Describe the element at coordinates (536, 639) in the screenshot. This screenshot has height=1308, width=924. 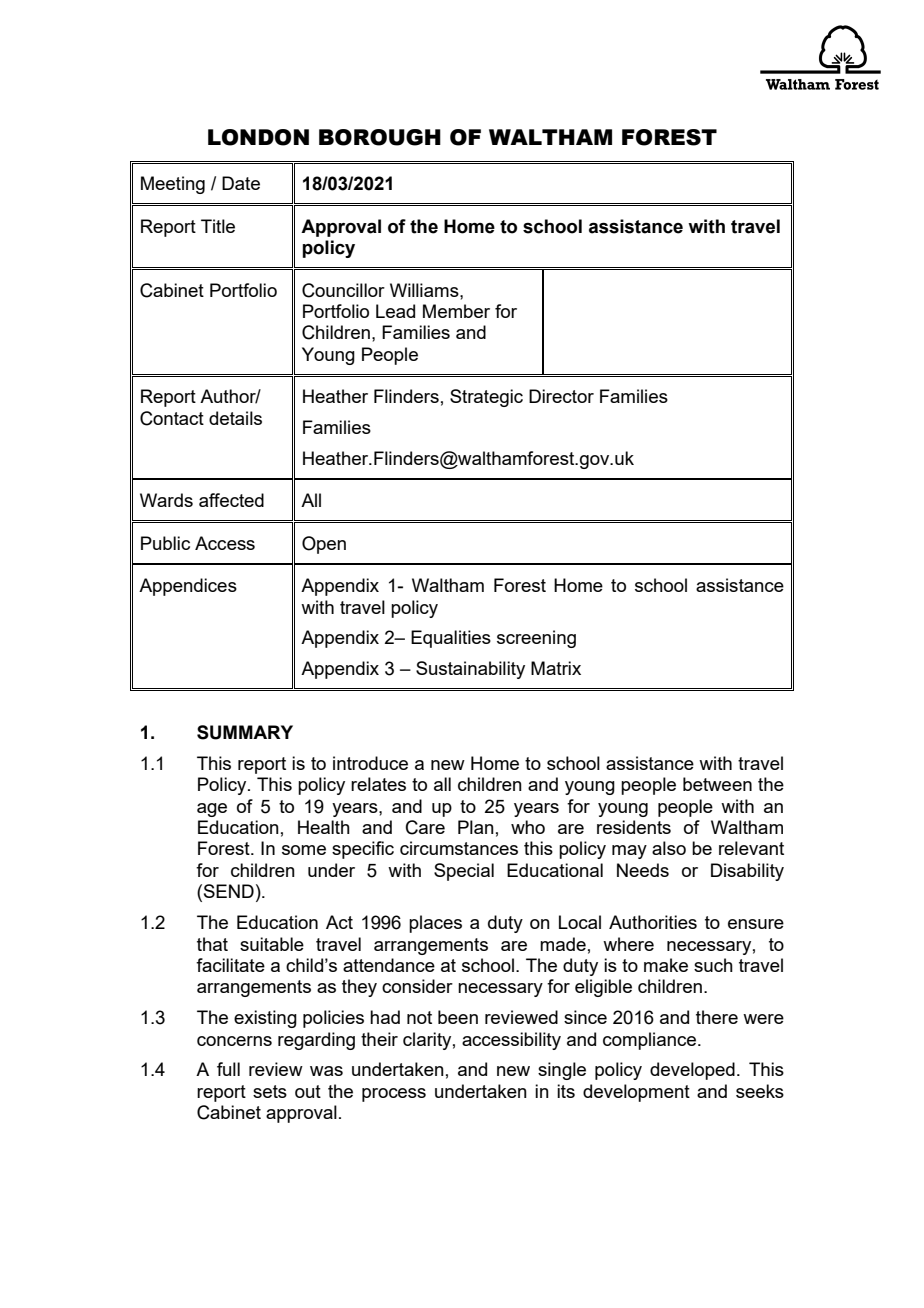
I see `screening` at that location.
